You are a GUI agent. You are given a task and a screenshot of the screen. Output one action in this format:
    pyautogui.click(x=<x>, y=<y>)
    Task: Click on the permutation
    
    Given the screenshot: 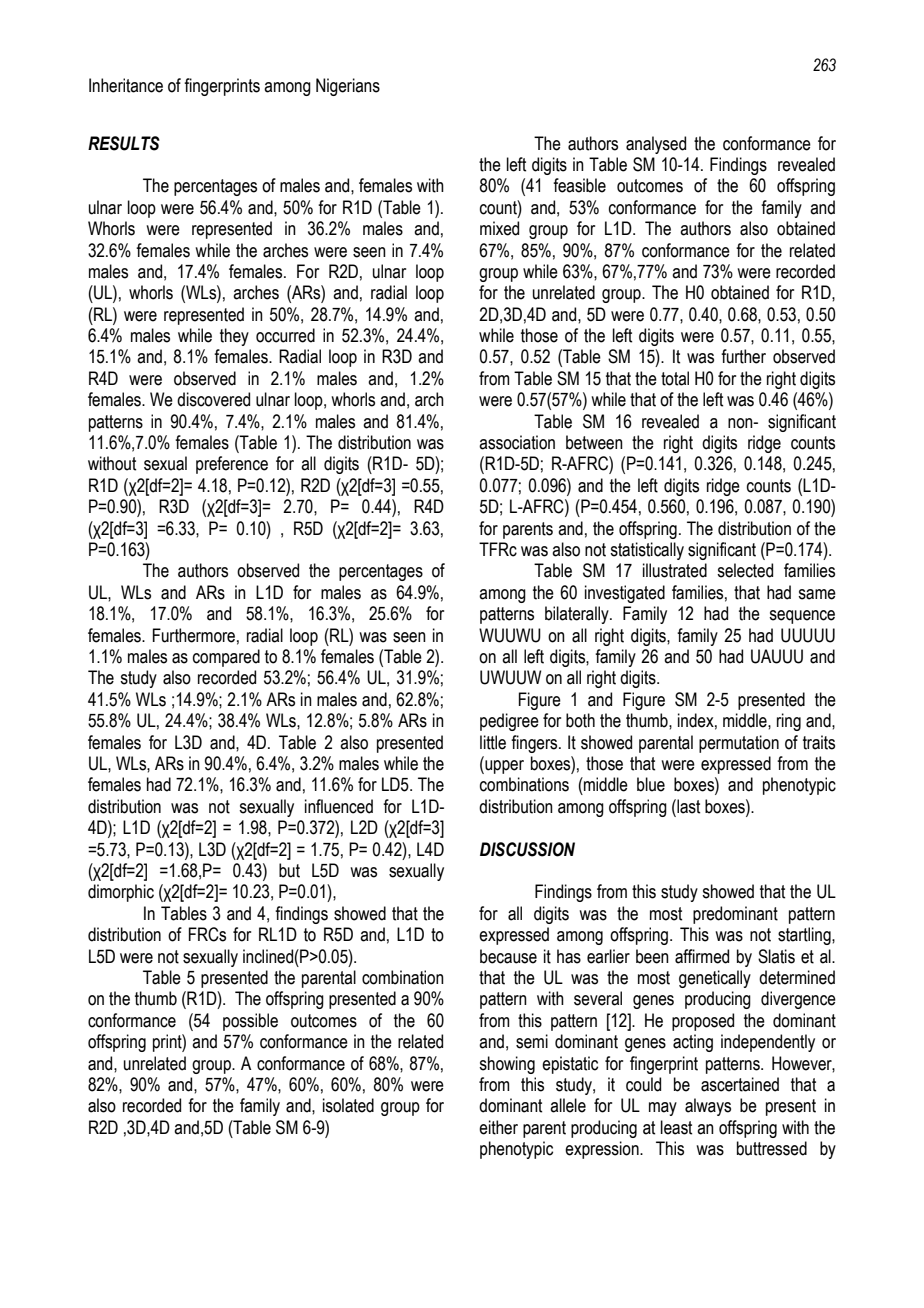 What is the action you would take?
    pyautogui.click(x=739, y=744)
